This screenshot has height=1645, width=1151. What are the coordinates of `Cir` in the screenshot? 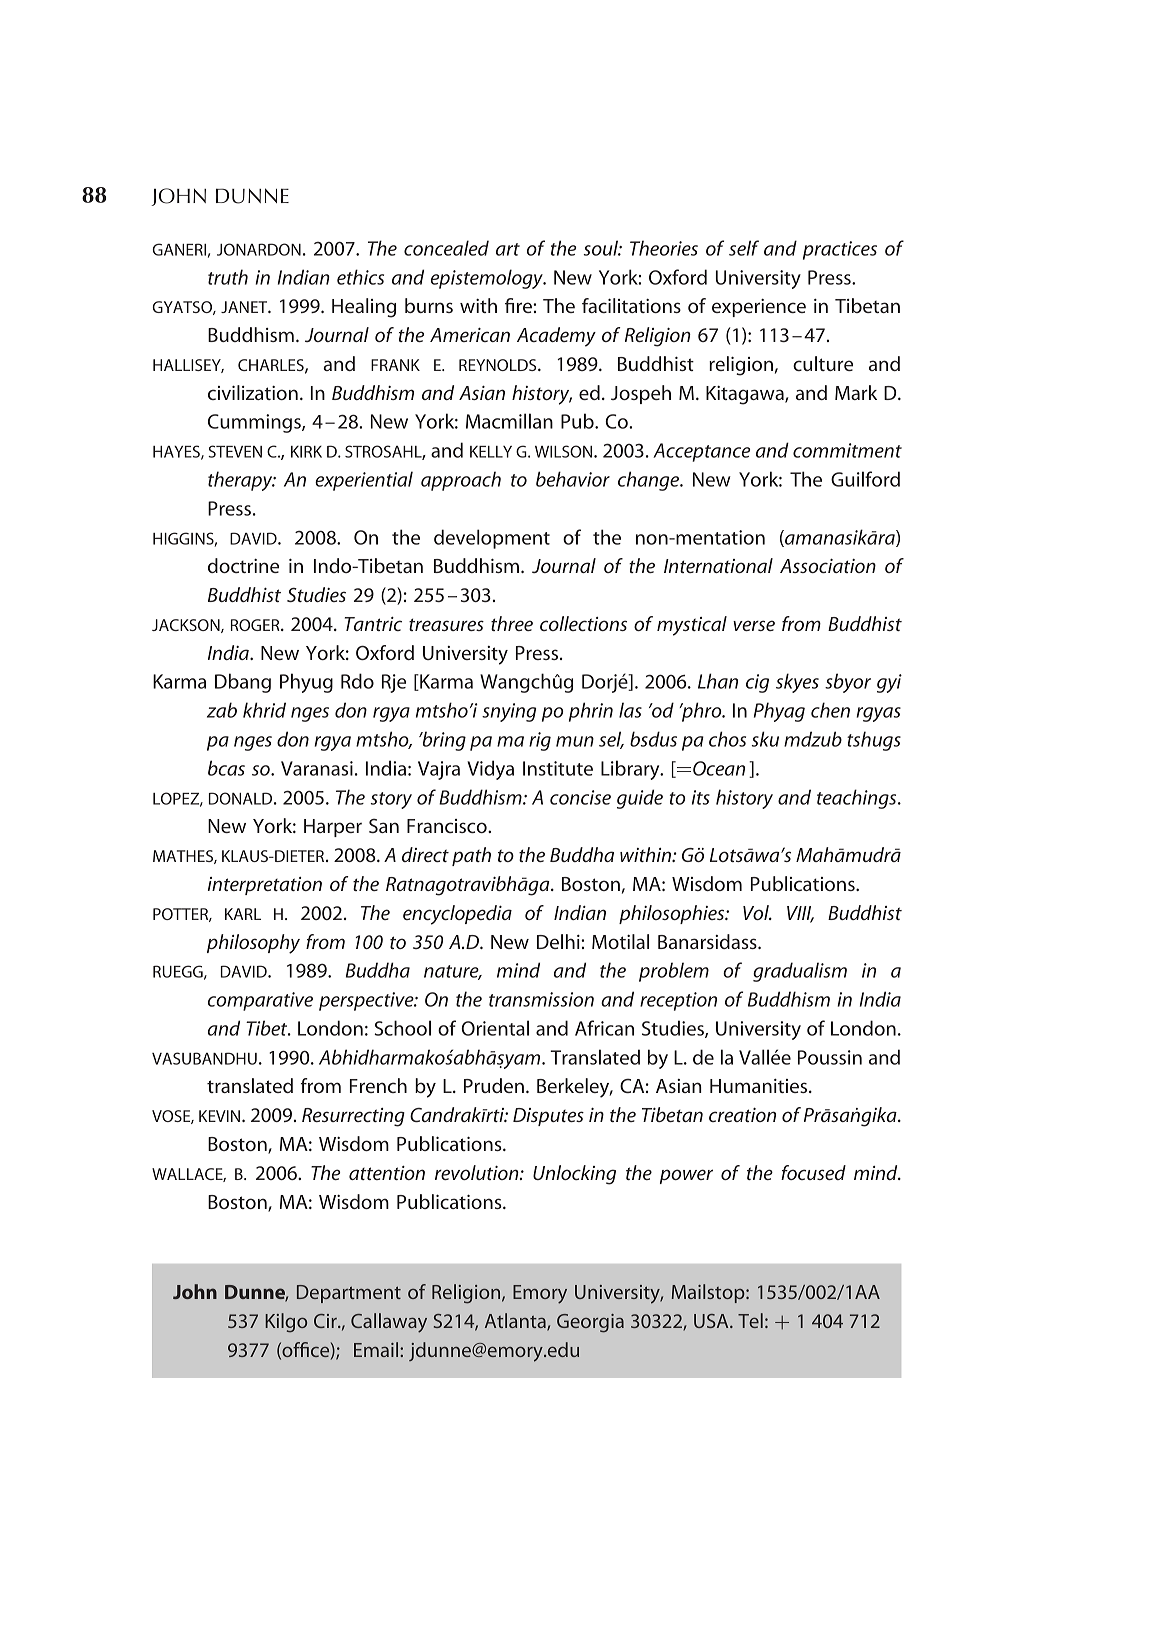 It's located at (326, 1321).
